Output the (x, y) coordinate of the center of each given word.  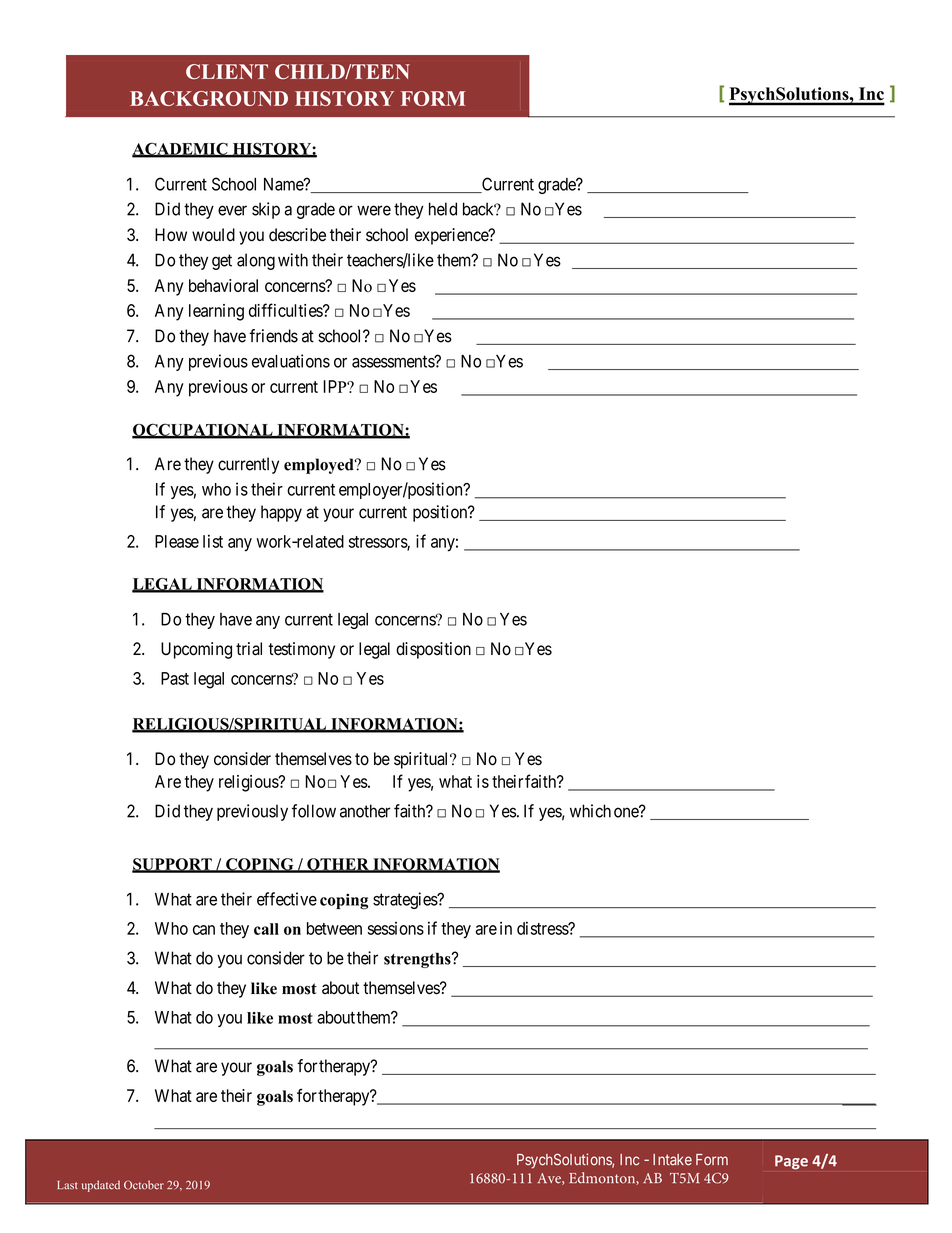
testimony (301, 650)
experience (452, 236)
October (144, 1185)
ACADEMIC (181, 149)
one (627, 812)
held (443, 209)
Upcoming (196, 650)
